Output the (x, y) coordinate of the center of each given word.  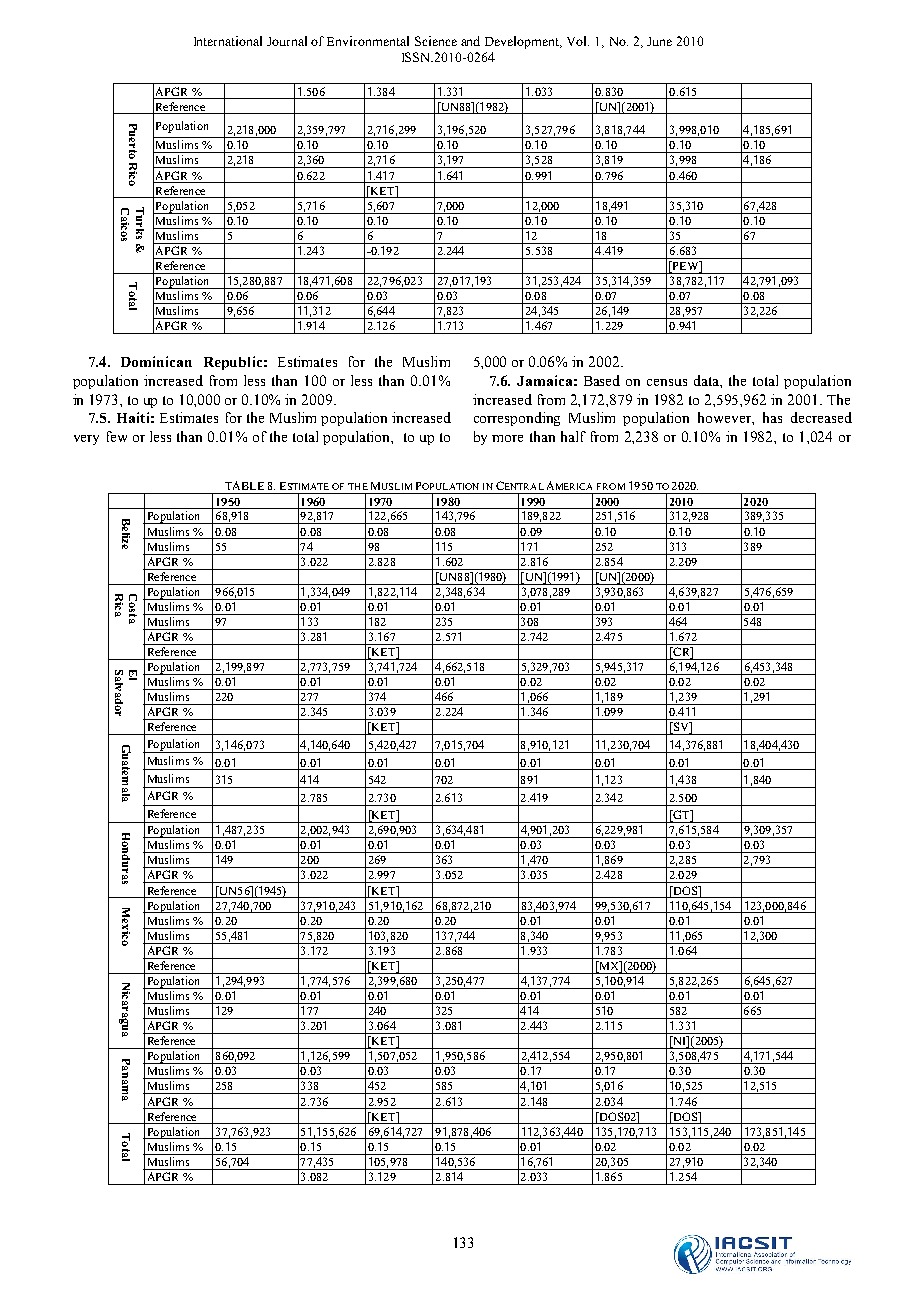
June (659, 41)
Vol (578, 41)
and (470, 41)
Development (523, 42)
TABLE (244, 485)
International (228, 41)
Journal (287, 41)
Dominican (156, 361)
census (667, 382)
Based (602, 380)
